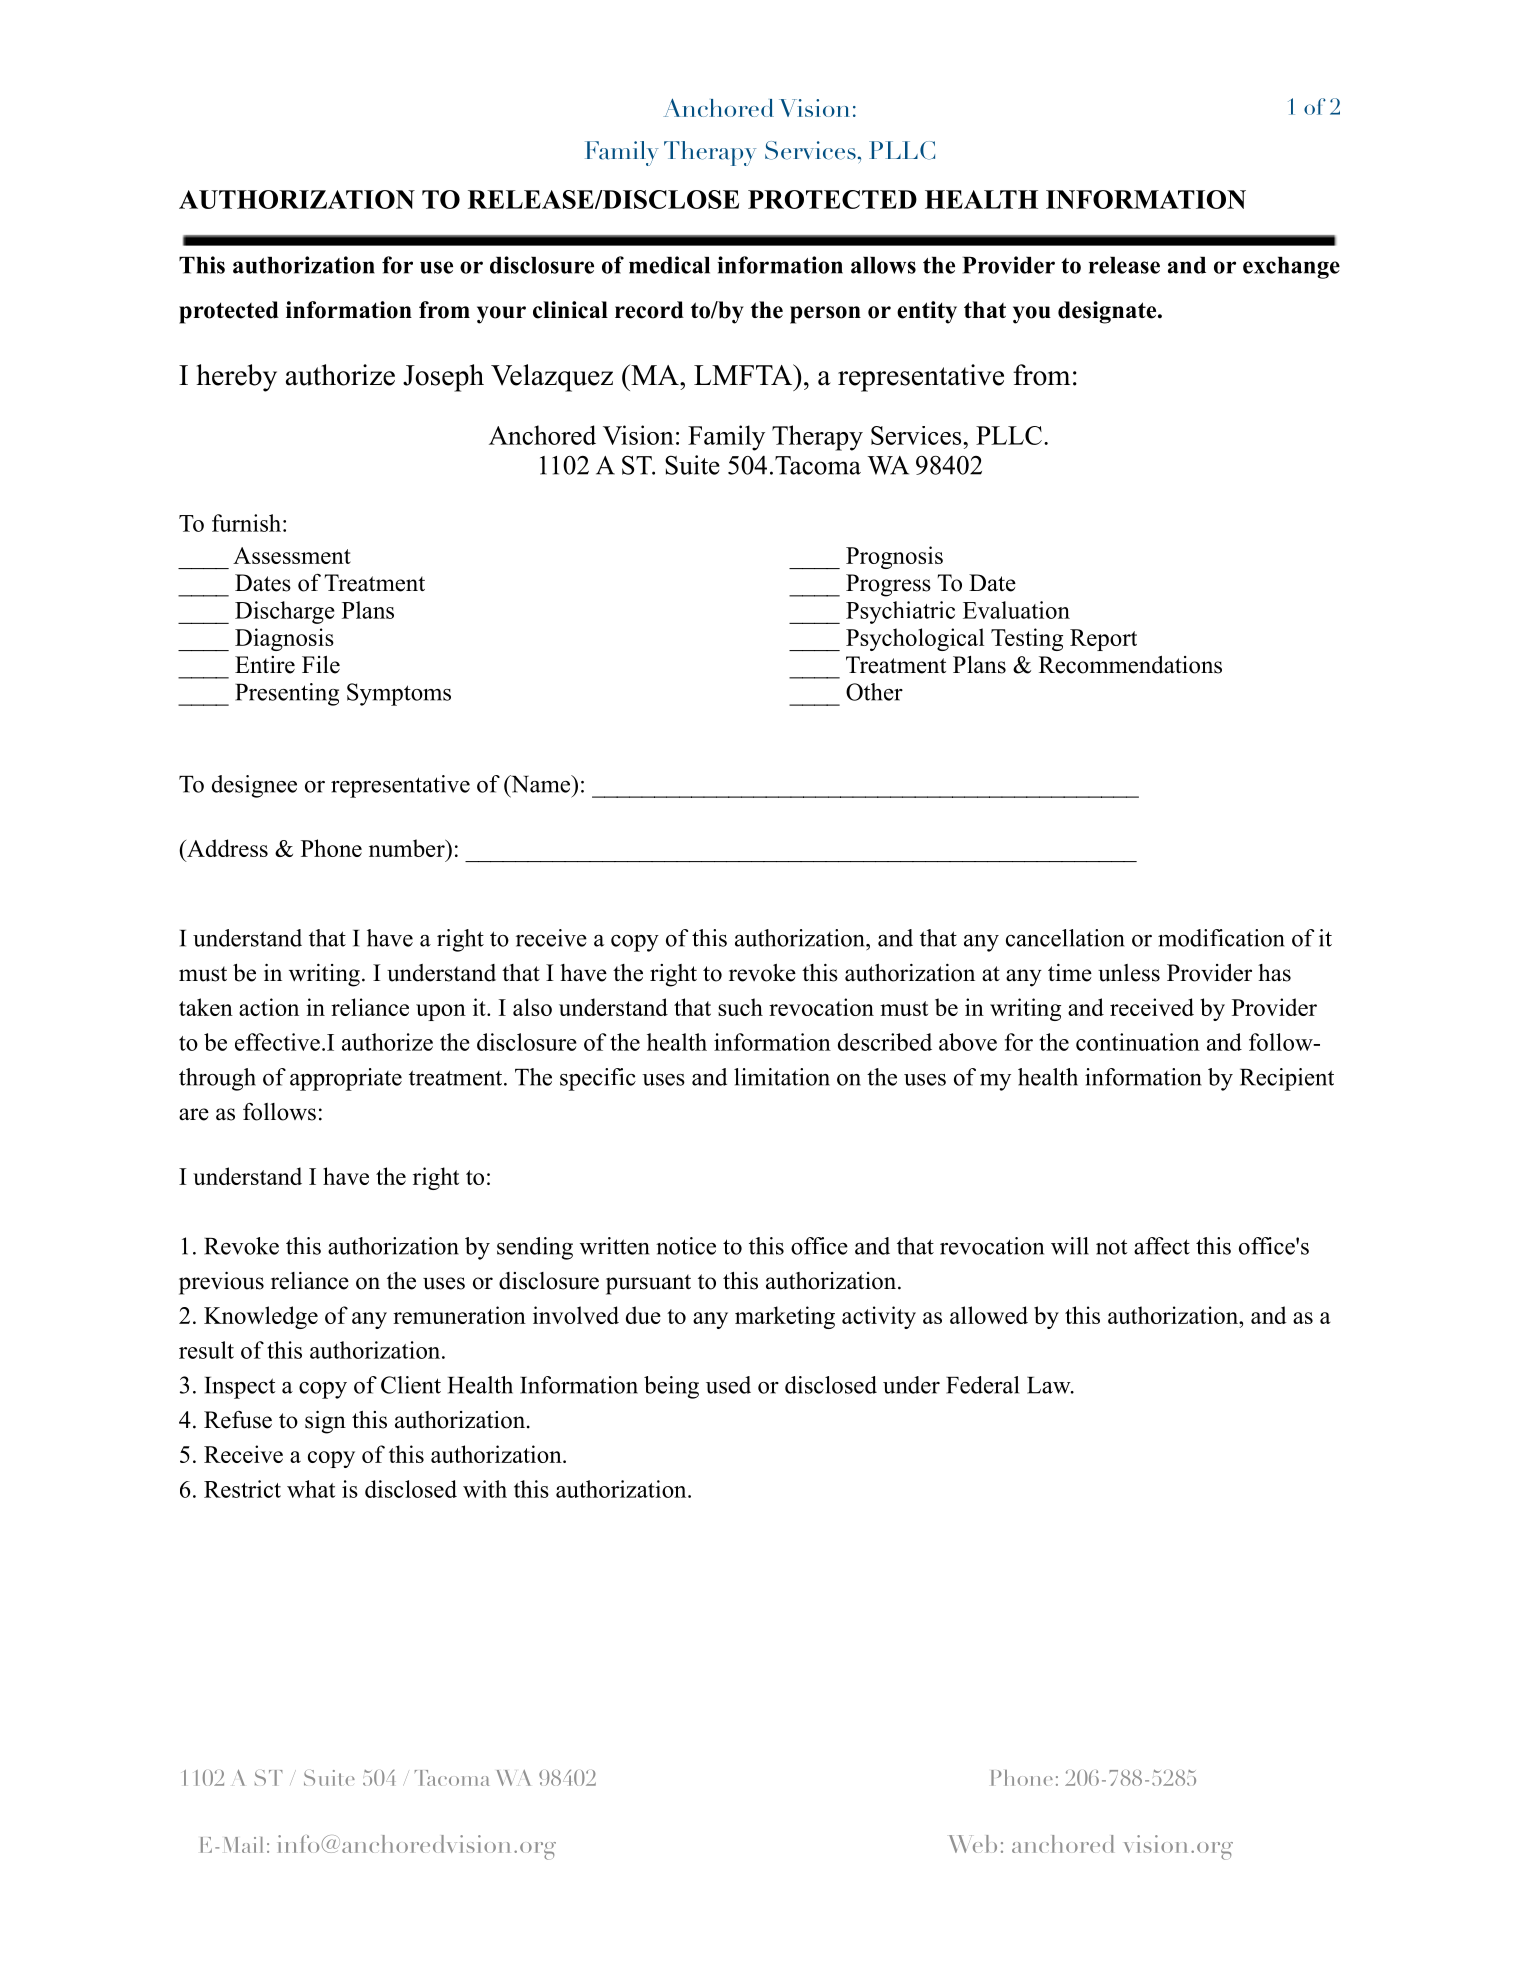 This image has width=1520, height=1967. What do you see at coordinates (874, 692) in the image?
I see `Other` at bounding box center [874, 692].
